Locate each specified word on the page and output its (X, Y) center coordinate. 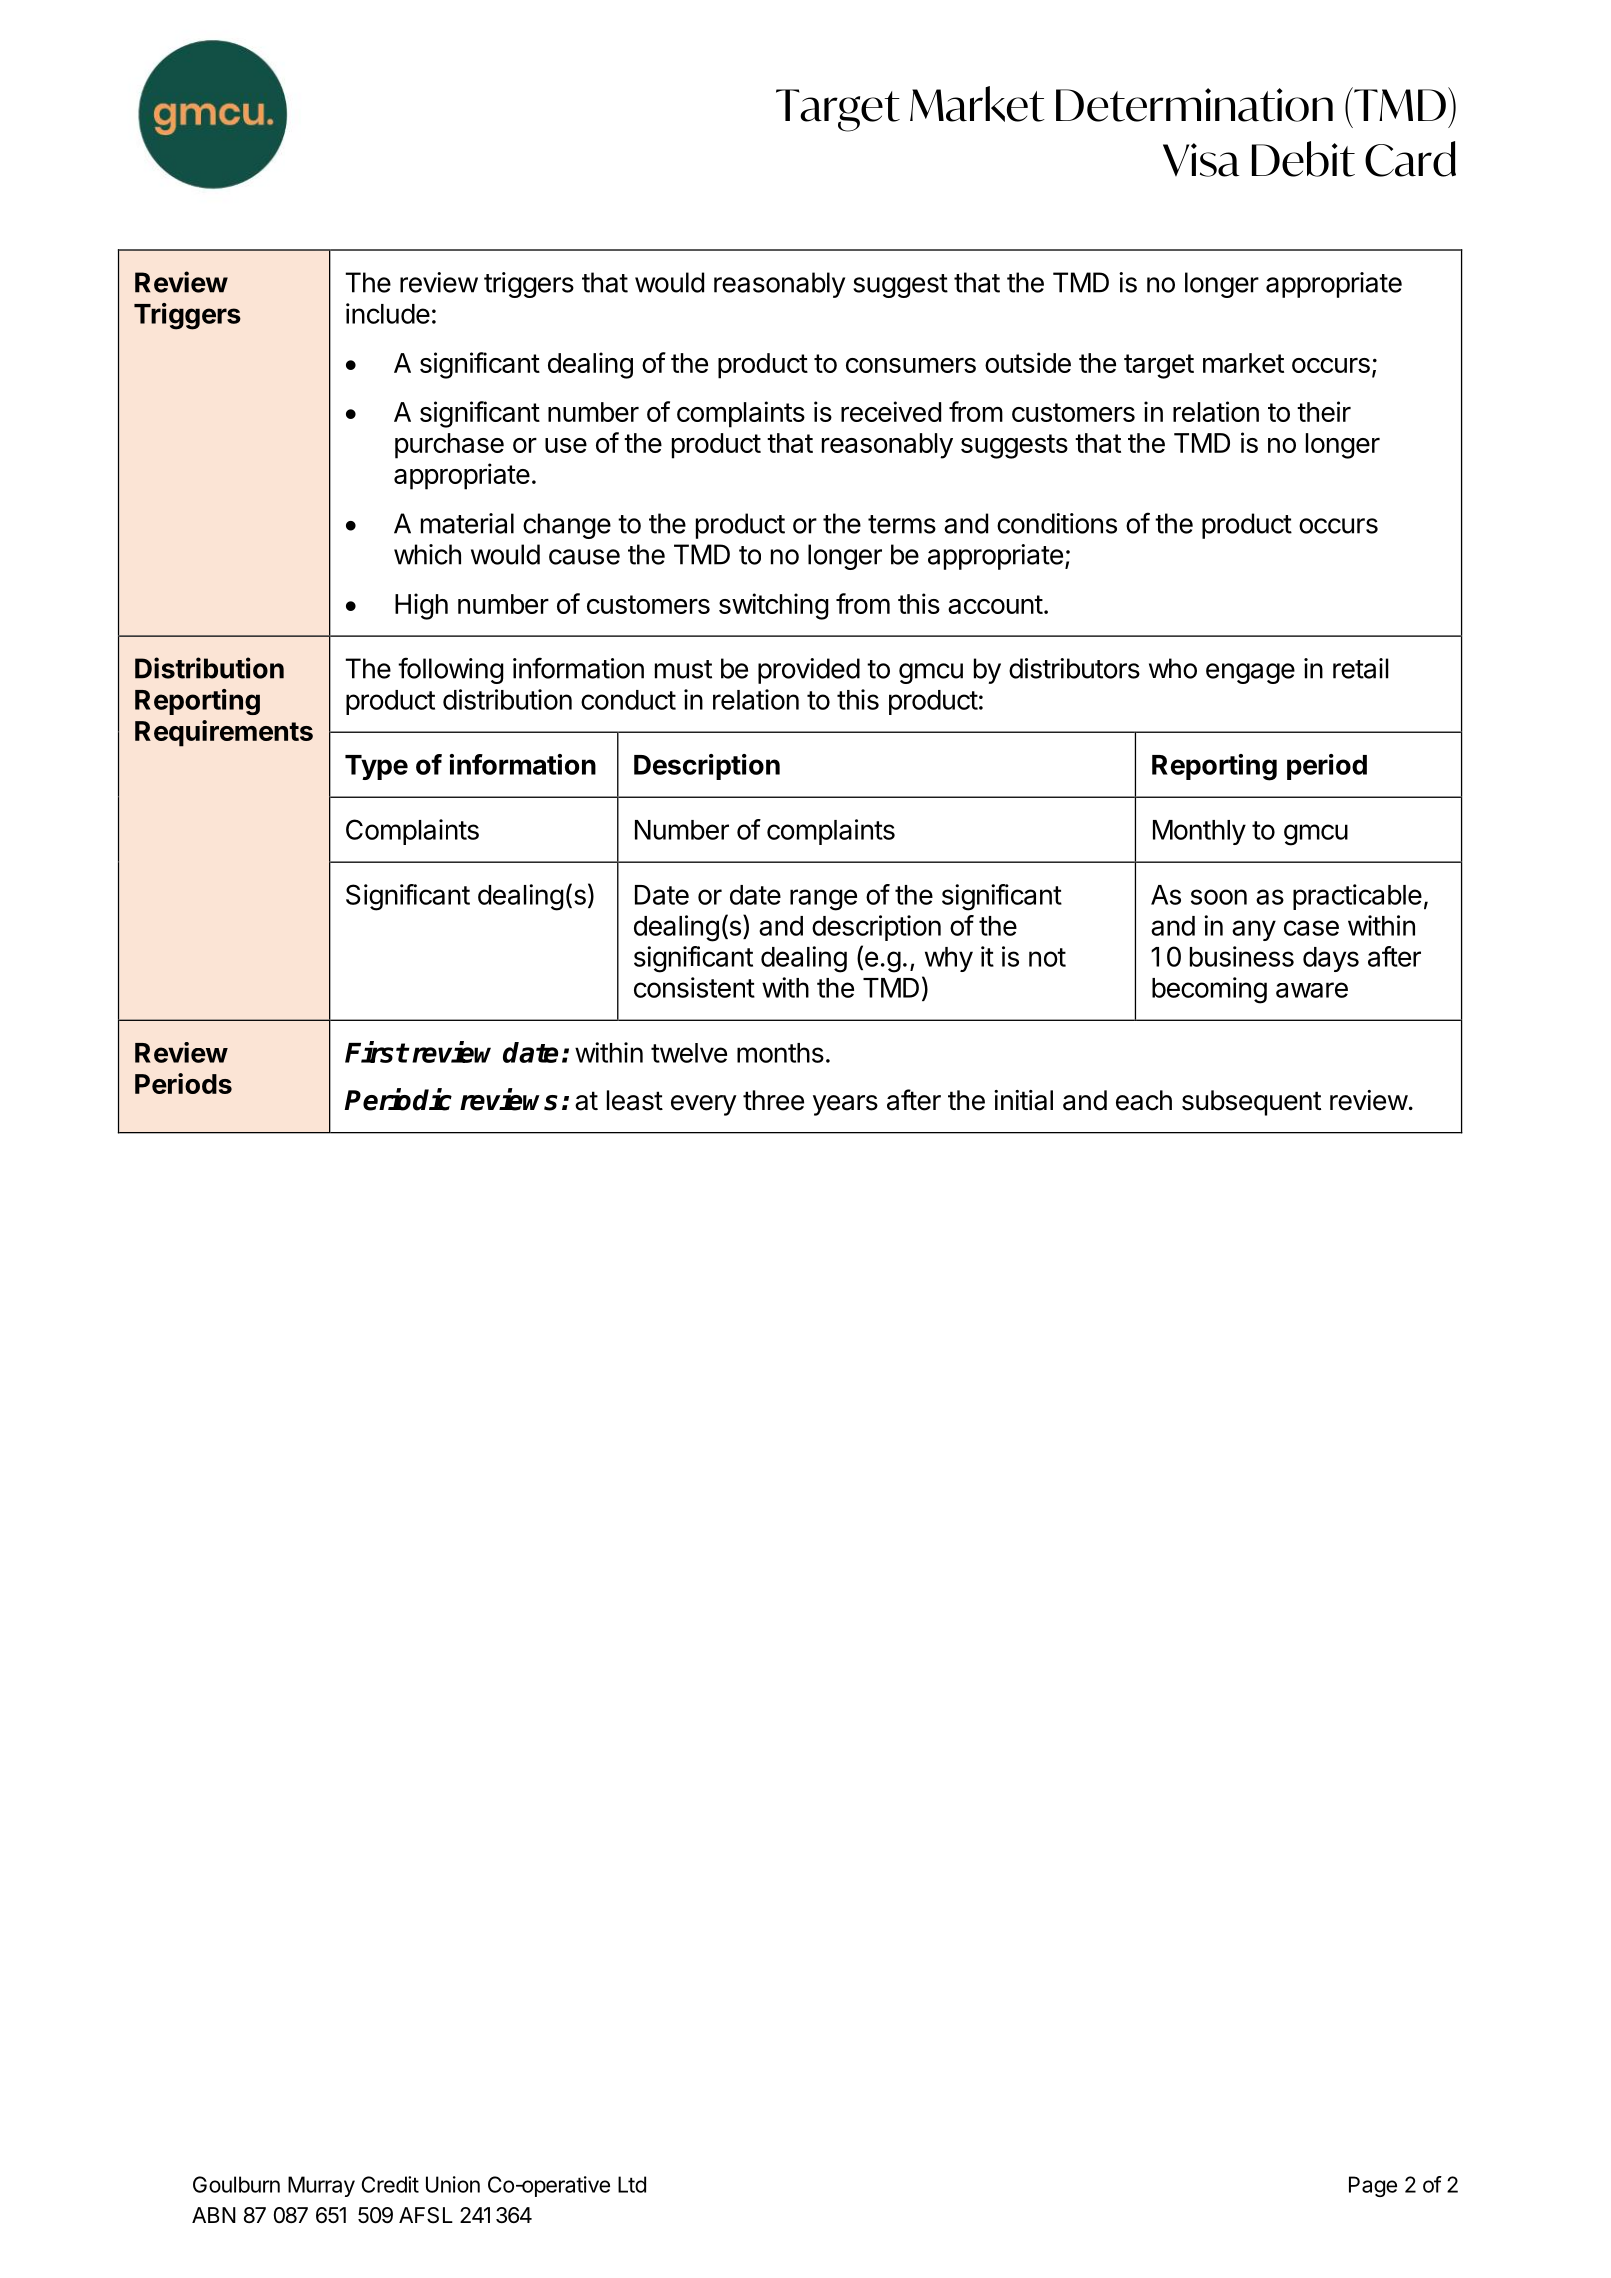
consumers (911, 365)
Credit (390, 2184)
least (635, 1100)
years (845, 1105)
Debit (1303, 159)
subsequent (1251, 1103)
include (388, 313)
